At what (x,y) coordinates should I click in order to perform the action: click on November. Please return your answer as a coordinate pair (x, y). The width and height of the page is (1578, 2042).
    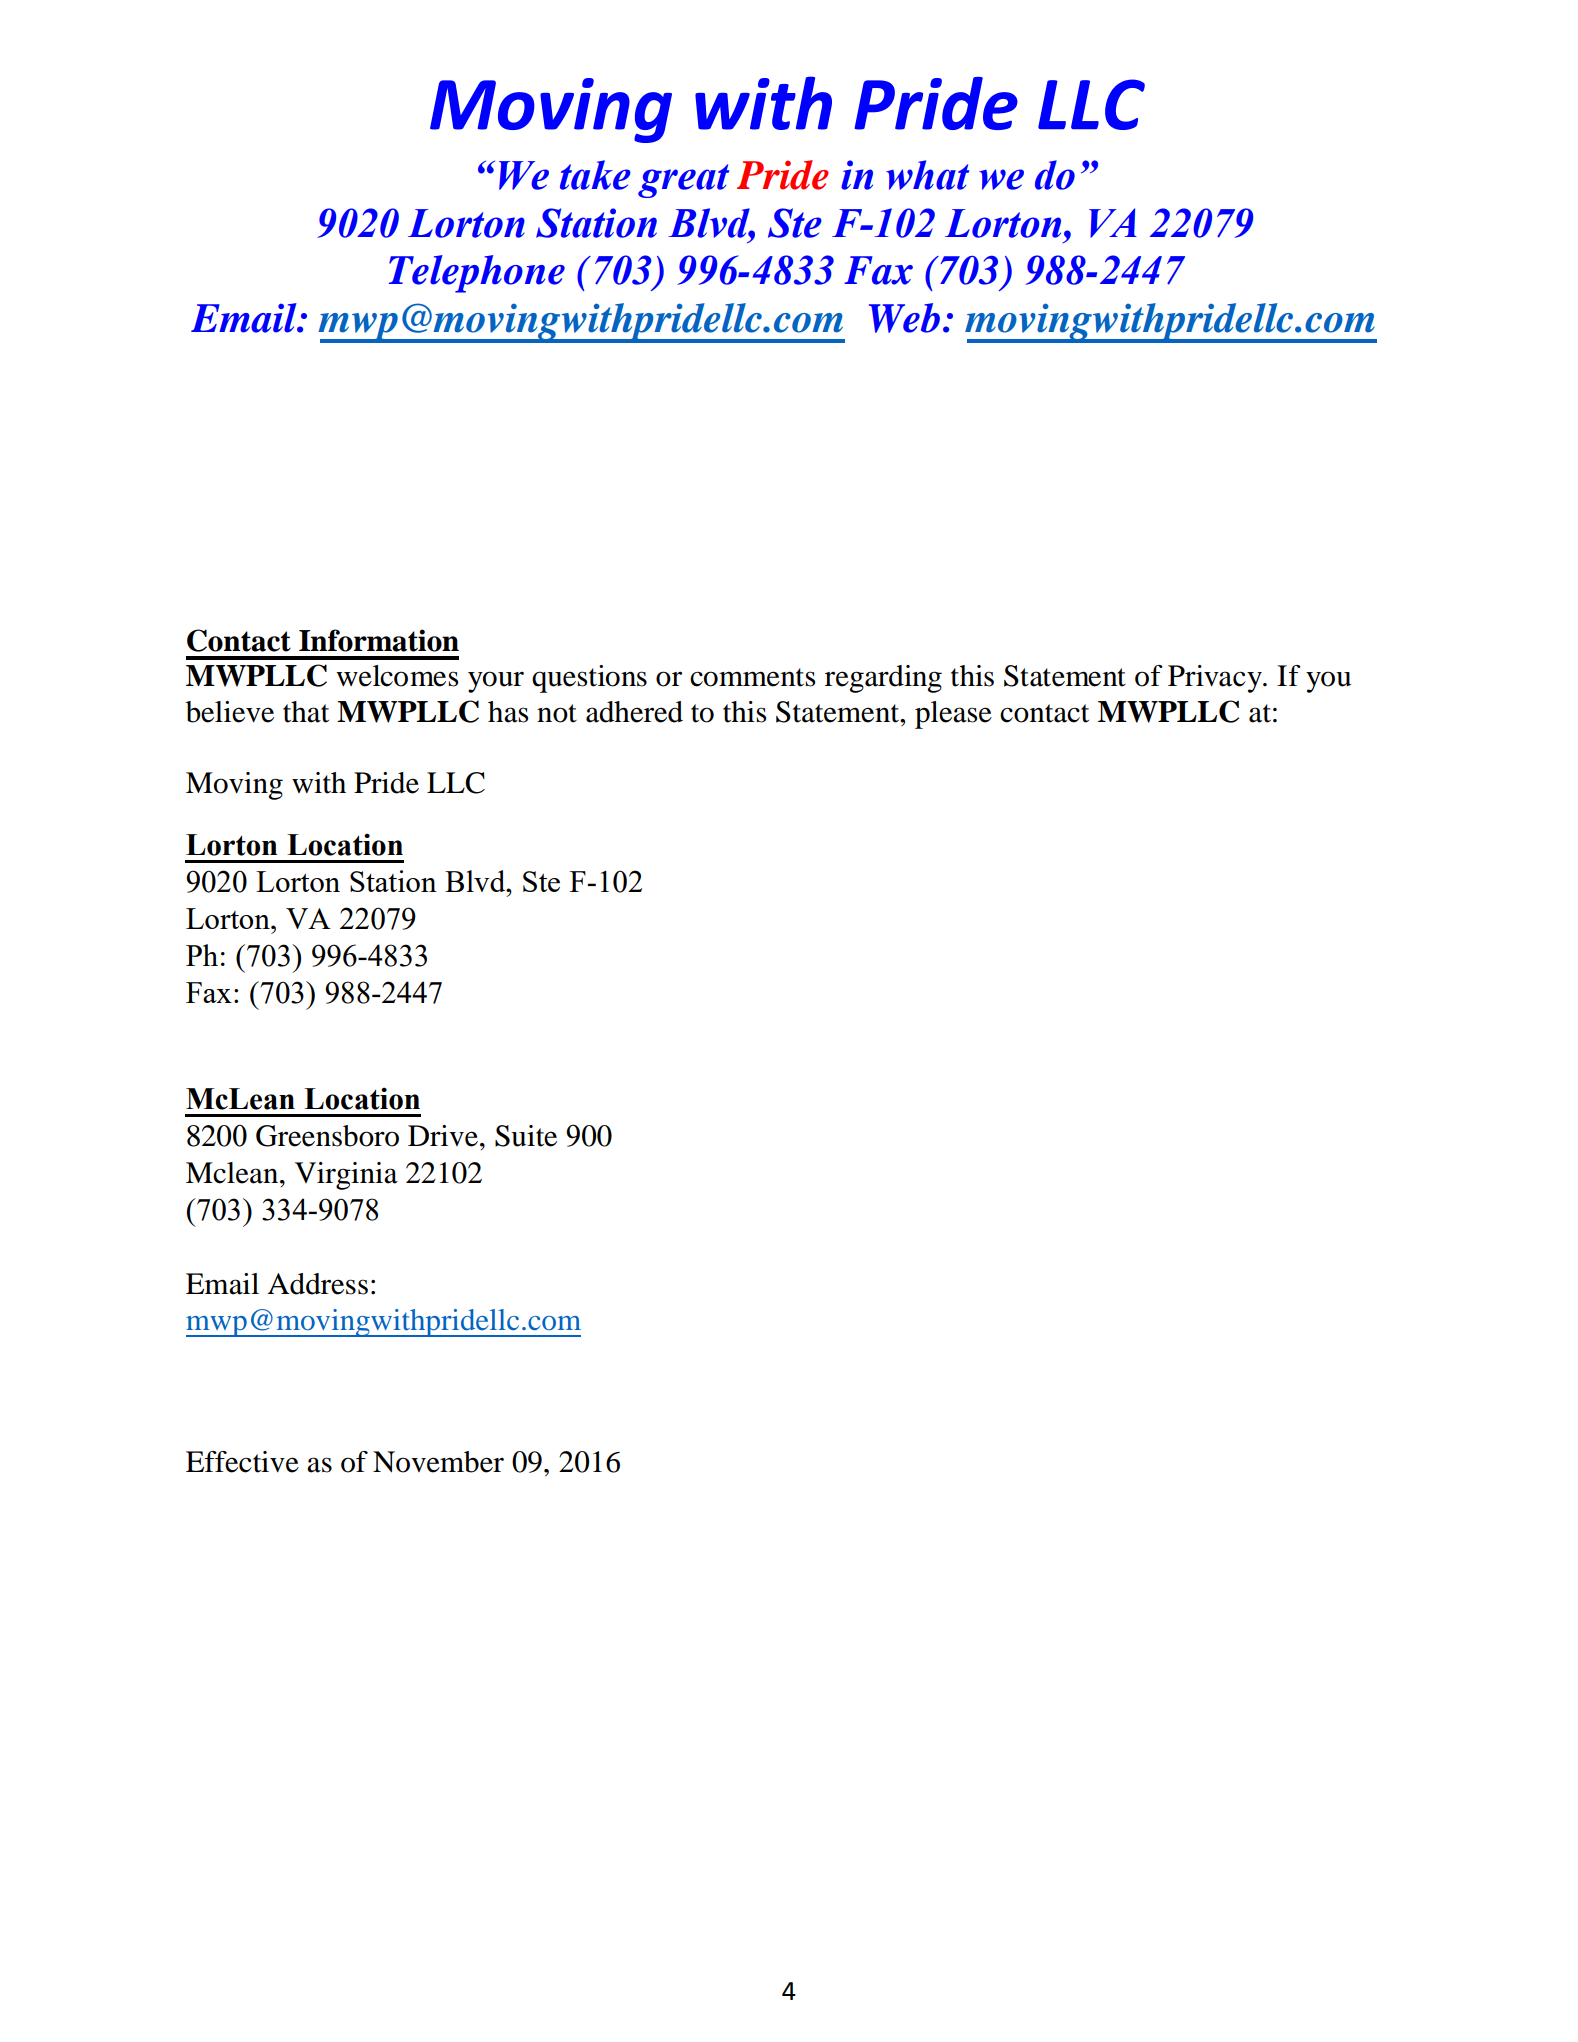
    Looking at the image, I should click on (438, 1462).
